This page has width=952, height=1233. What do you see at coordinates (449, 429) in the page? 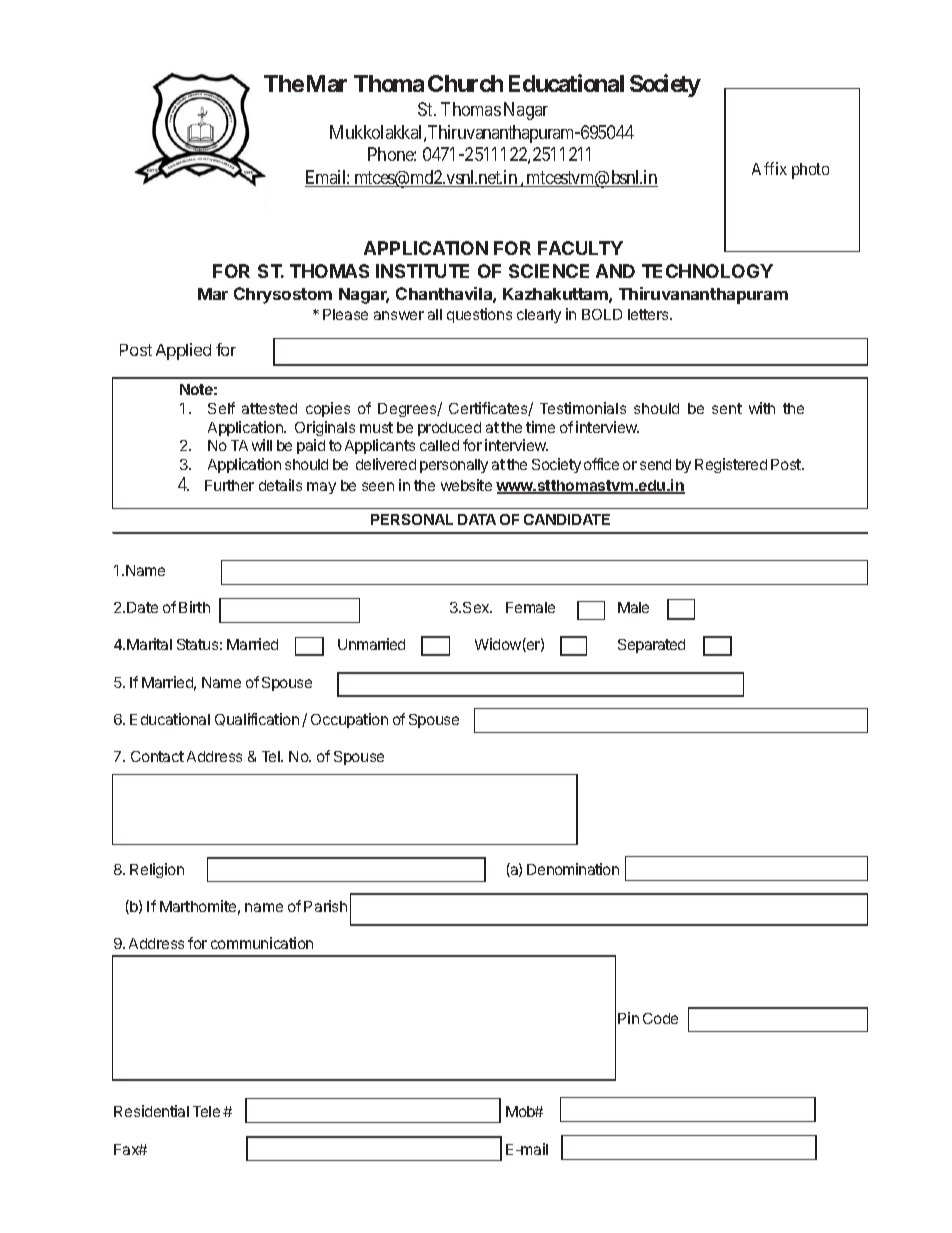
I see `produced` at bounding box center [449, 429].
